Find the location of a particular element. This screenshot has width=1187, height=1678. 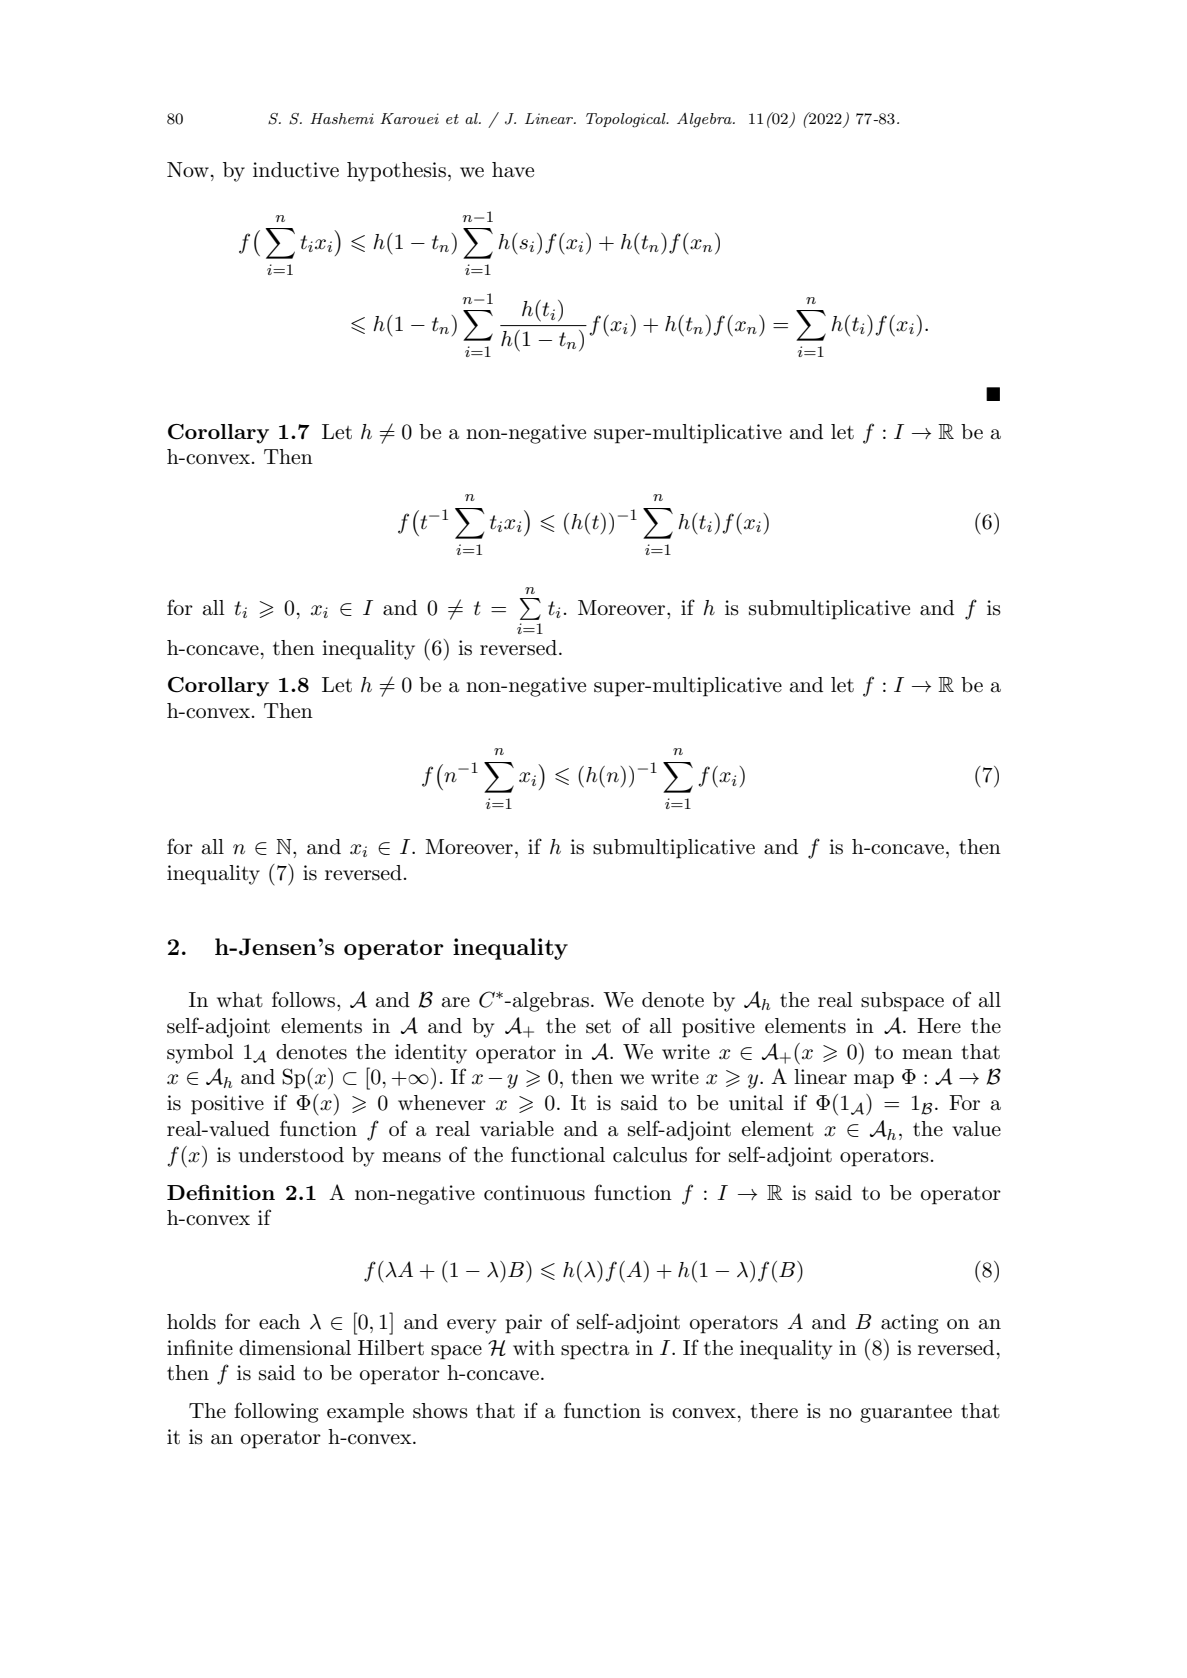

calculus is located at coordinates (650, 1155).
